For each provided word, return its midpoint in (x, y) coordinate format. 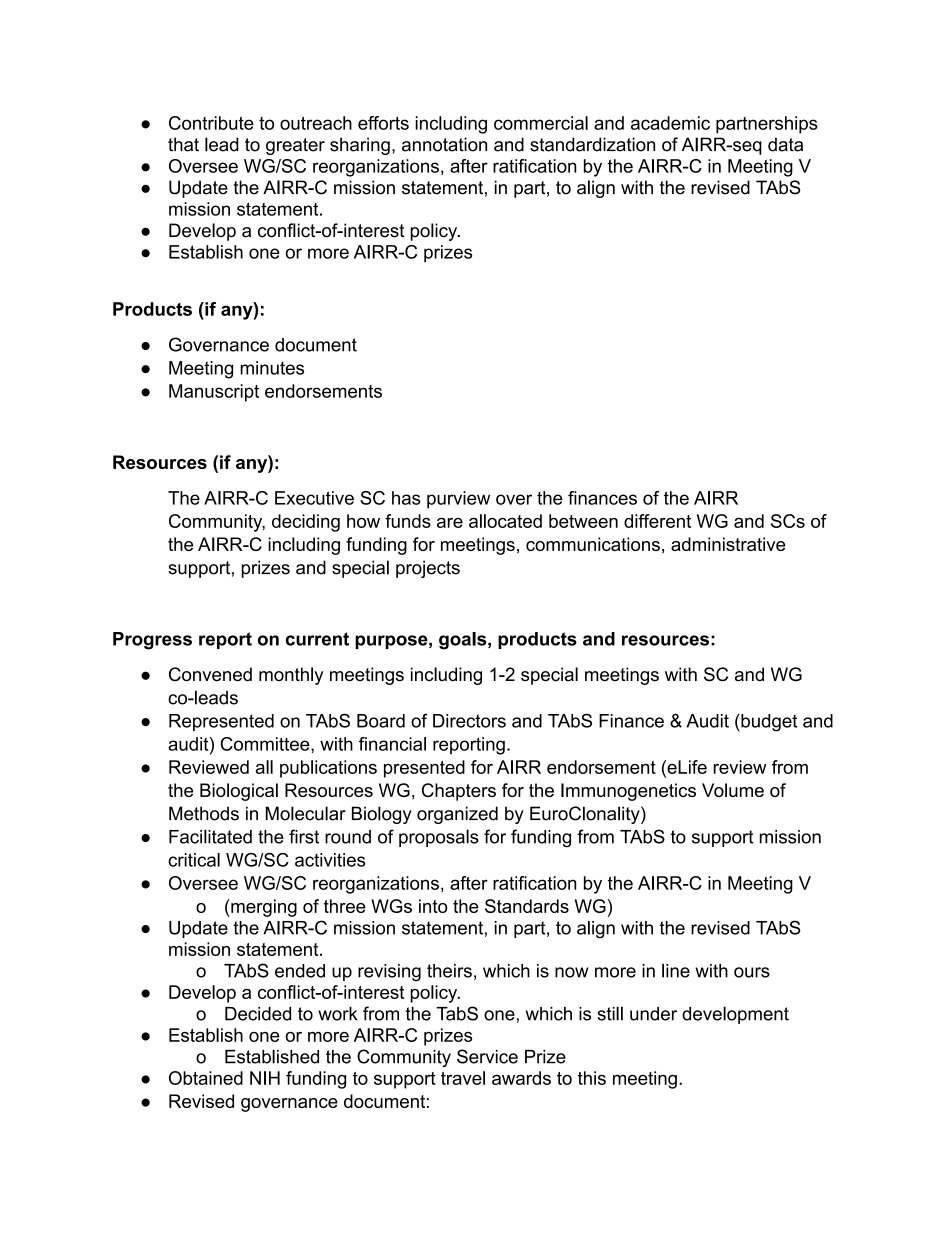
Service (487, 1056)
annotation (444, 144)
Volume (733, 790)
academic (670, 123)
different (657, 521)
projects (428, 569)
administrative (728, 544)
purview (458, 500)
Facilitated (210, 836)
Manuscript (214, 393)
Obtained (206, 1078)
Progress (152, 641)
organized (457, 815)
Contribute (211, 123)
